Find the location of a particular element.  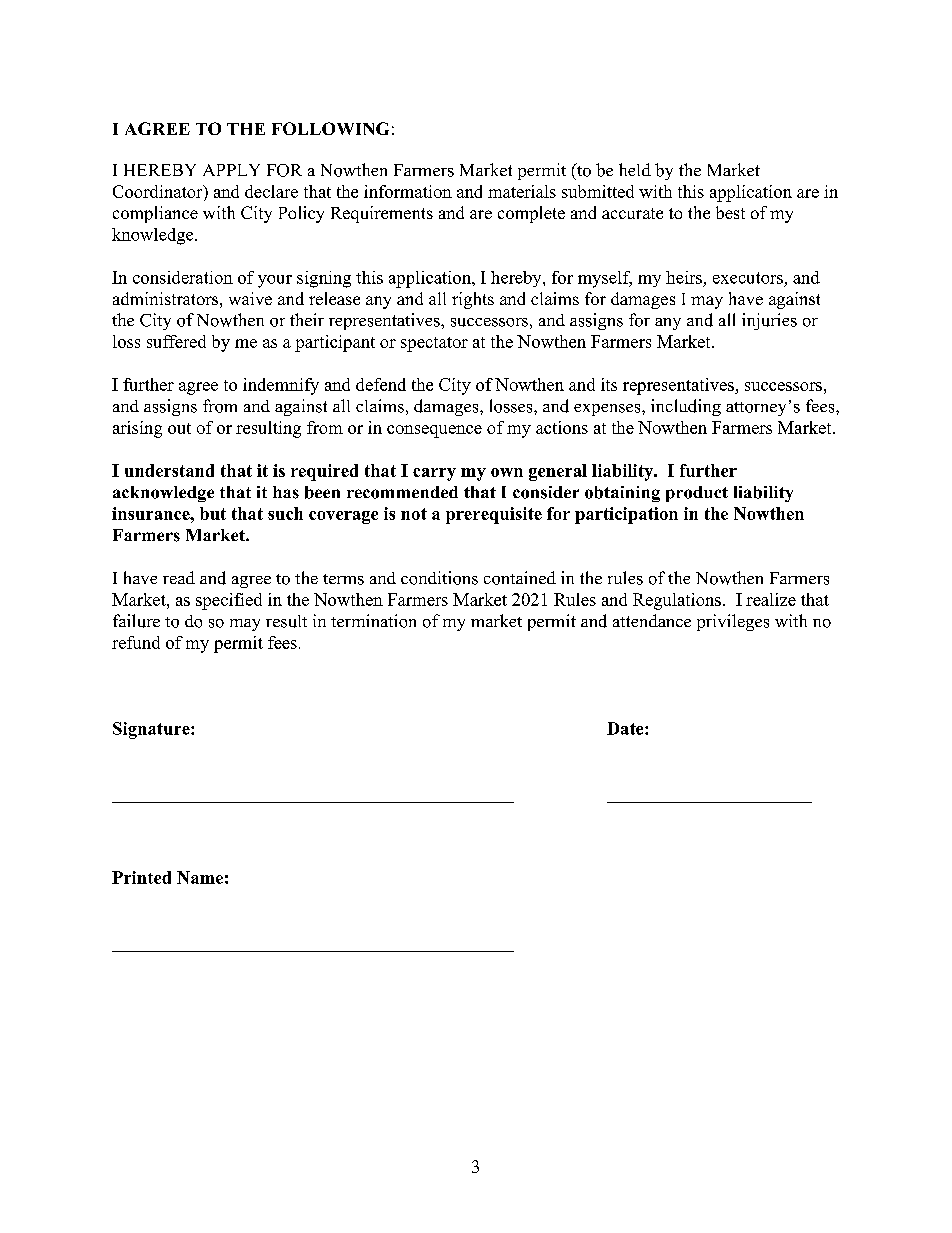

information is located at coordinates (408, 191).
